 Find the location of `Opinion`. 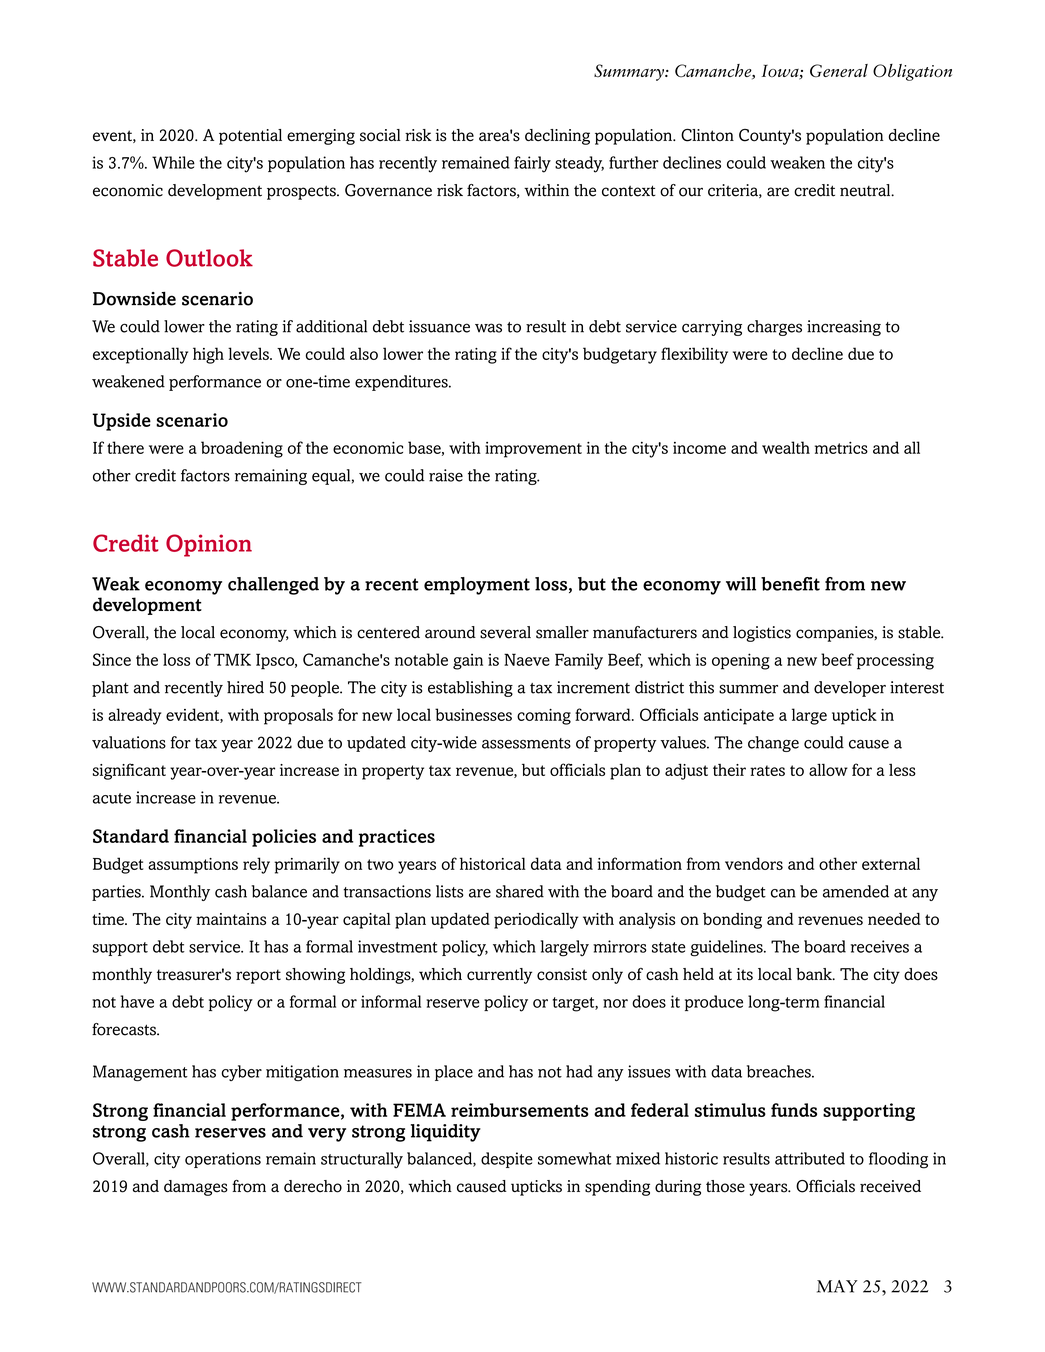

Opinion is located at coordinates (209, 545).
